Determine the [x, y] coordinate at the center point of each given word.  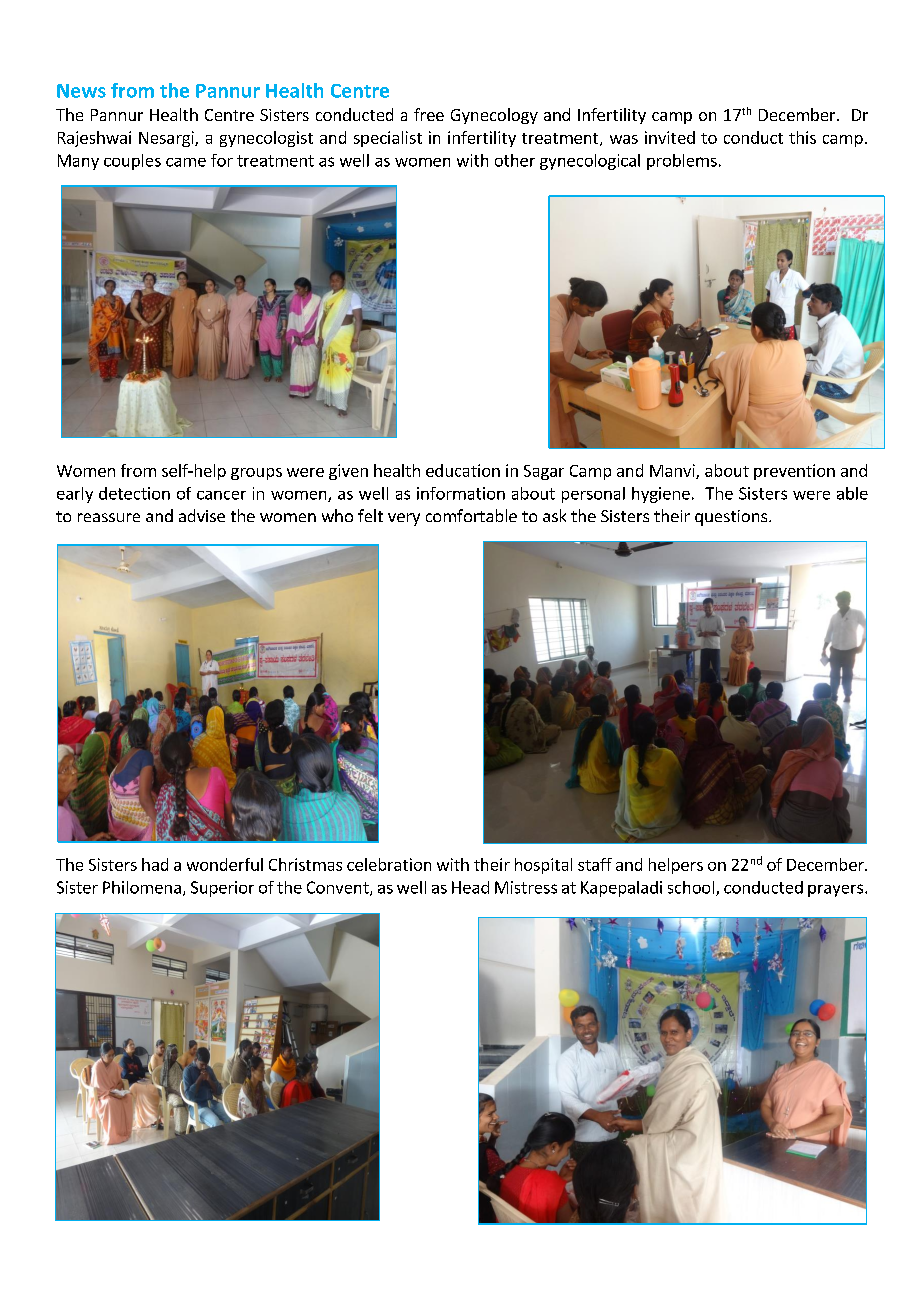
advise [202, 515]
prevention [794, 472]
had [155, 864]
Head [470, 887]
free [429, 114]
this [802, 137]
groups [256, 474]
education [463, 470]
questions [732, 518]
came [186, 162]
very [404, 519]
